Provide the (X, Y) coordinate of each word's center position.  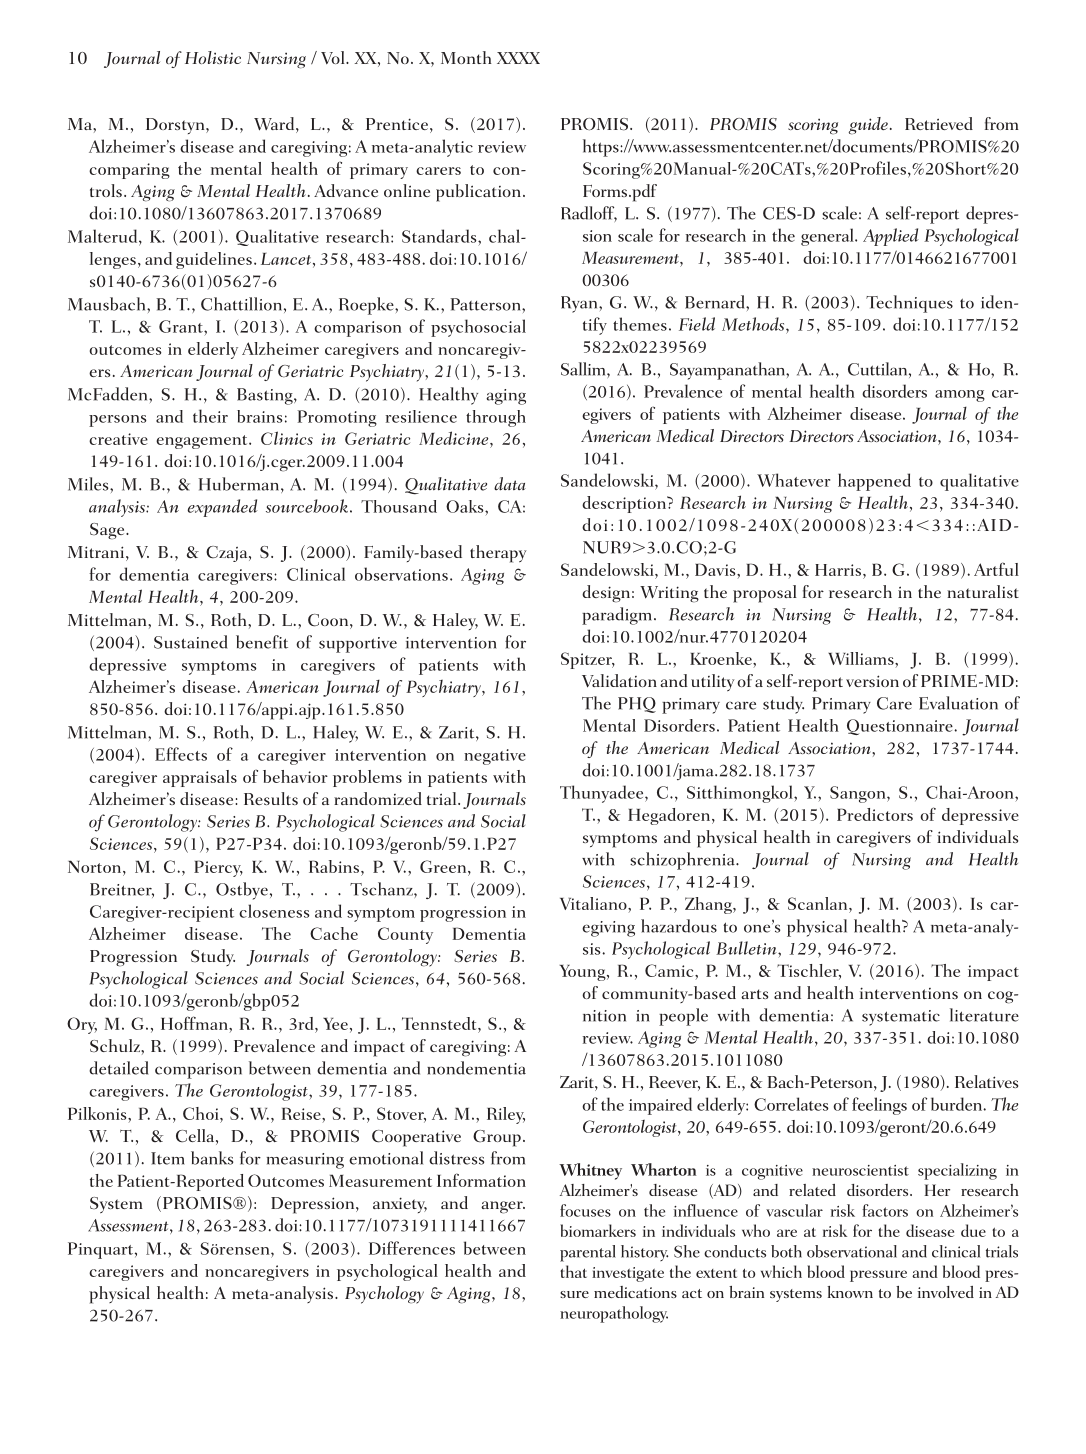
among (960, 396)
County (405, 935)
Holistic (213, 57)
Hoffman (195, 1023)
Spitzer (588, 660)
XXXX (518, 58)
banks (212, 1158)
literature (984, 1015)
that (573, 1271)
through (496, 418)
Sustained (190, 642)
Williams (862, 660)
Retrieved (939, 123)
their (210, 416)
